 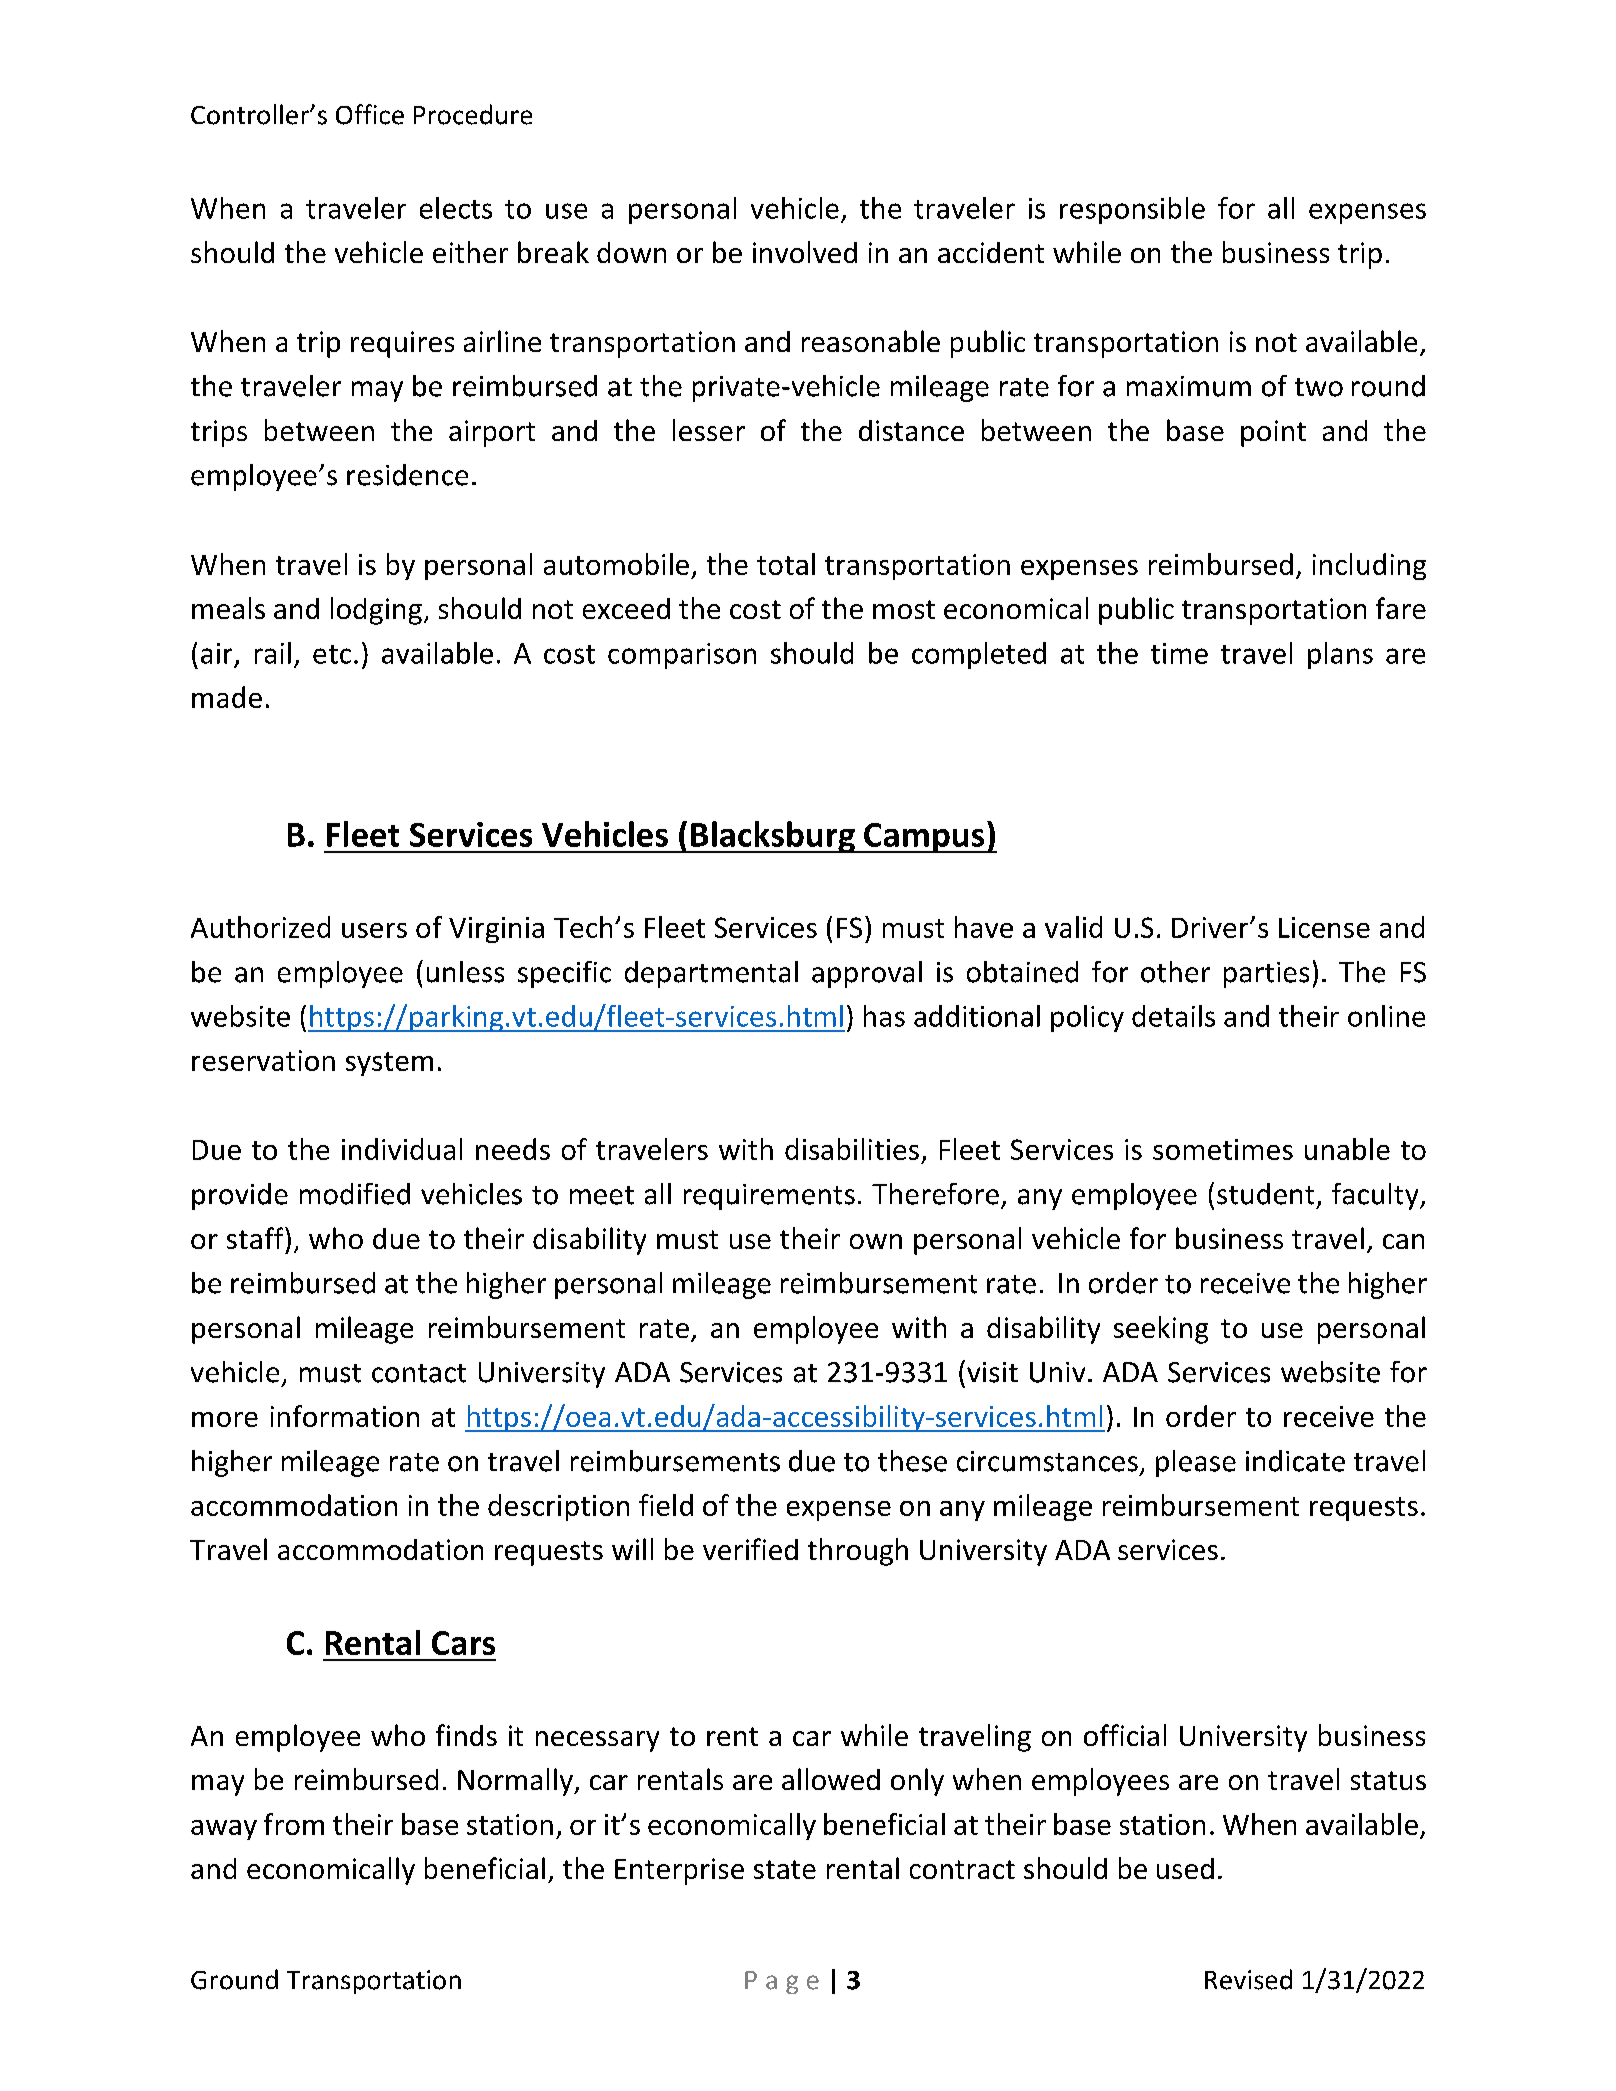 I want to click on parties, so click(x=1266, y=975).
